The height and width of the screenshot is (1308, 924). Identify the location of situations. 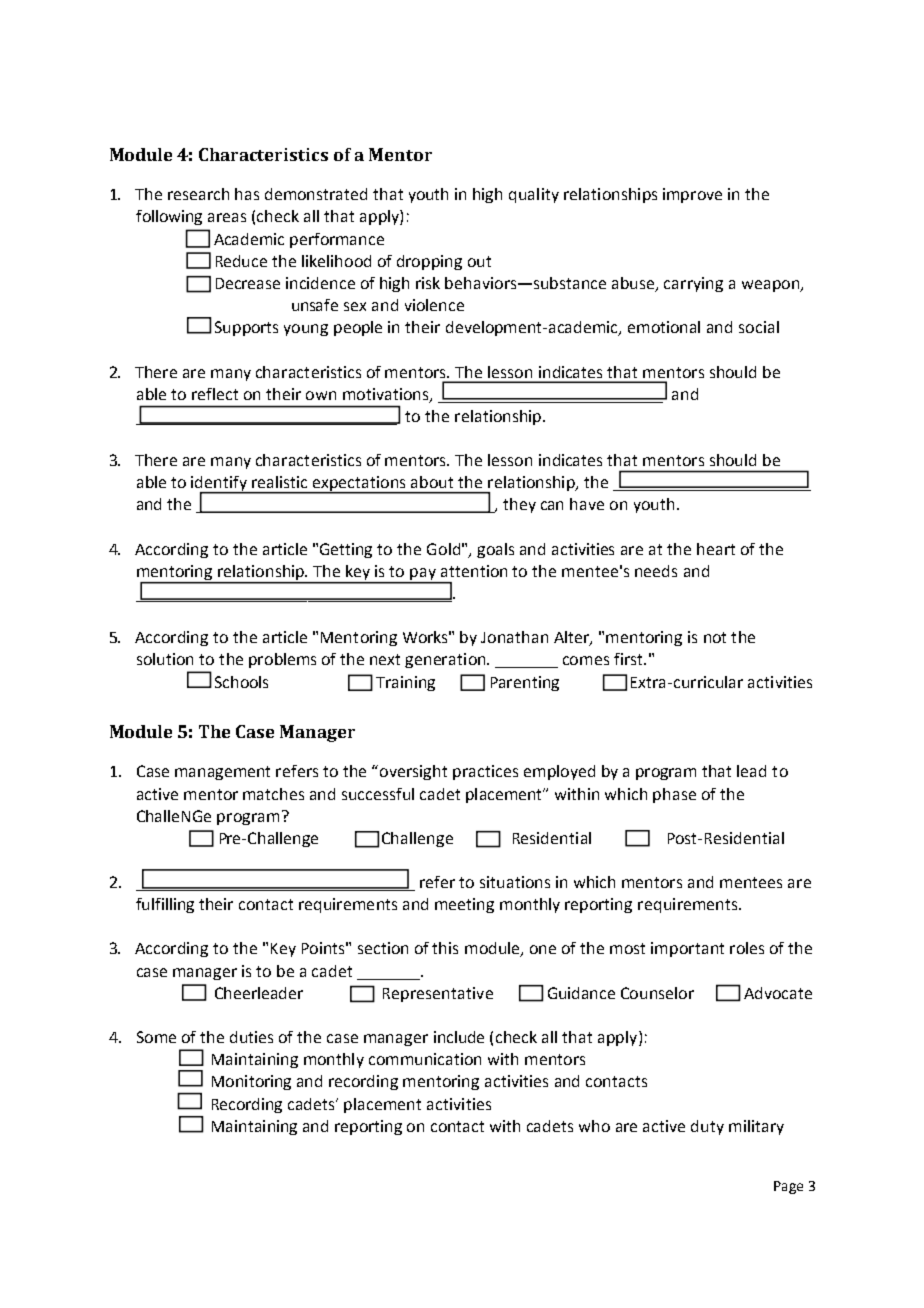
(515, 882).
